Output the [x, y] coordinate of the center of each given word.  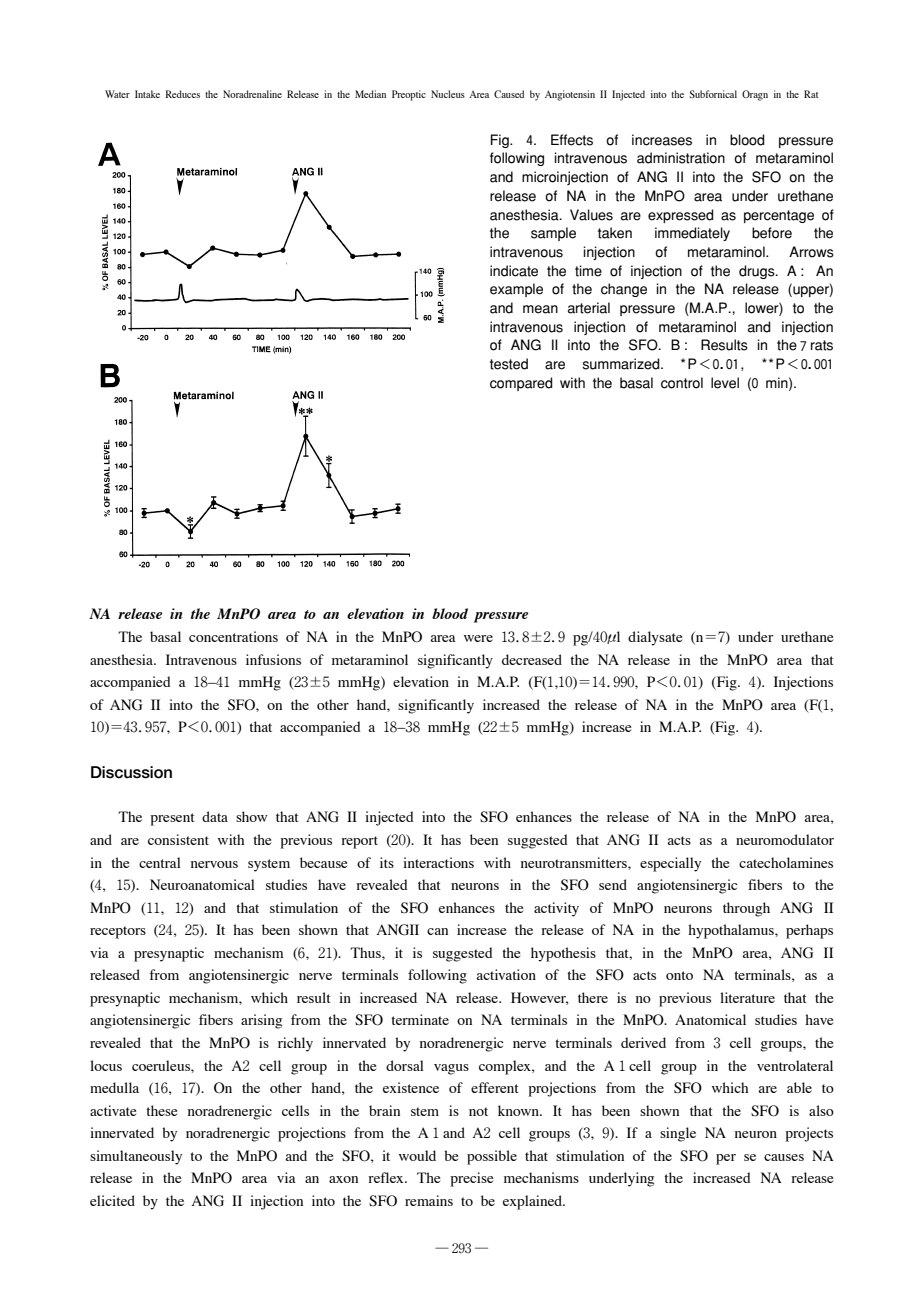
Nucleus [448, 94]
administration [681, 158]
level [725, 383]
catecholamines [786, 862]
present [172, 819]
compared [521, 384]
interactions [438, 862]
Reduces [183, 94]
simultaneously [136, 1157]
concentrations [233, 636]
